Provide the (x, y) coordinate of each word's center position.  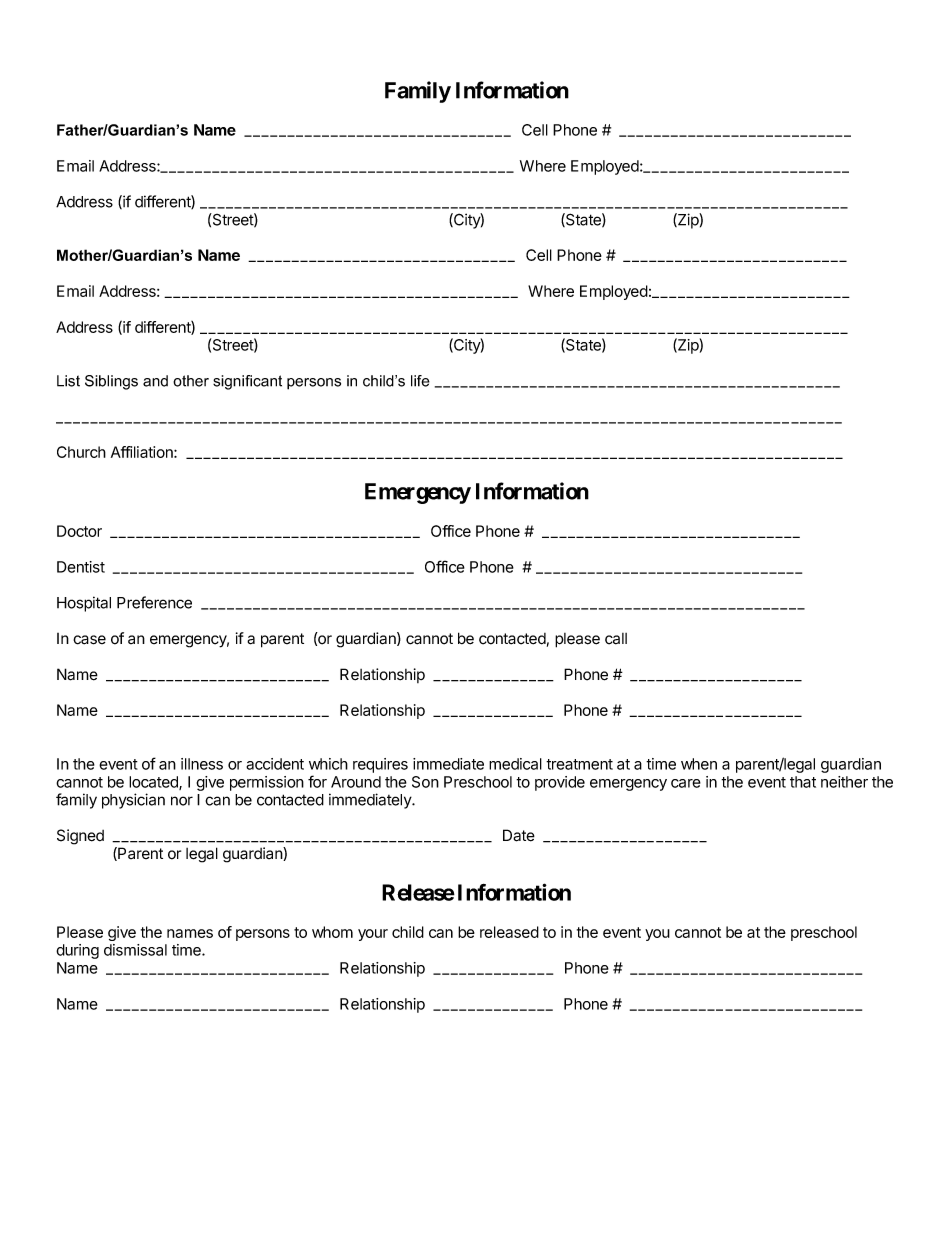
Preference (154, 602)
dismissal (135, 950)
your (373, 935)
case (89, 640)
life (420, 381)
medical (515, 764)
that (803, 782)
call (616, 639)
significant (247, 382)
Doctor (79, 531)
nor (182, 801)
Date (519, 835)
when (699, 764)
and (155, 381)
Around (356, 782)
